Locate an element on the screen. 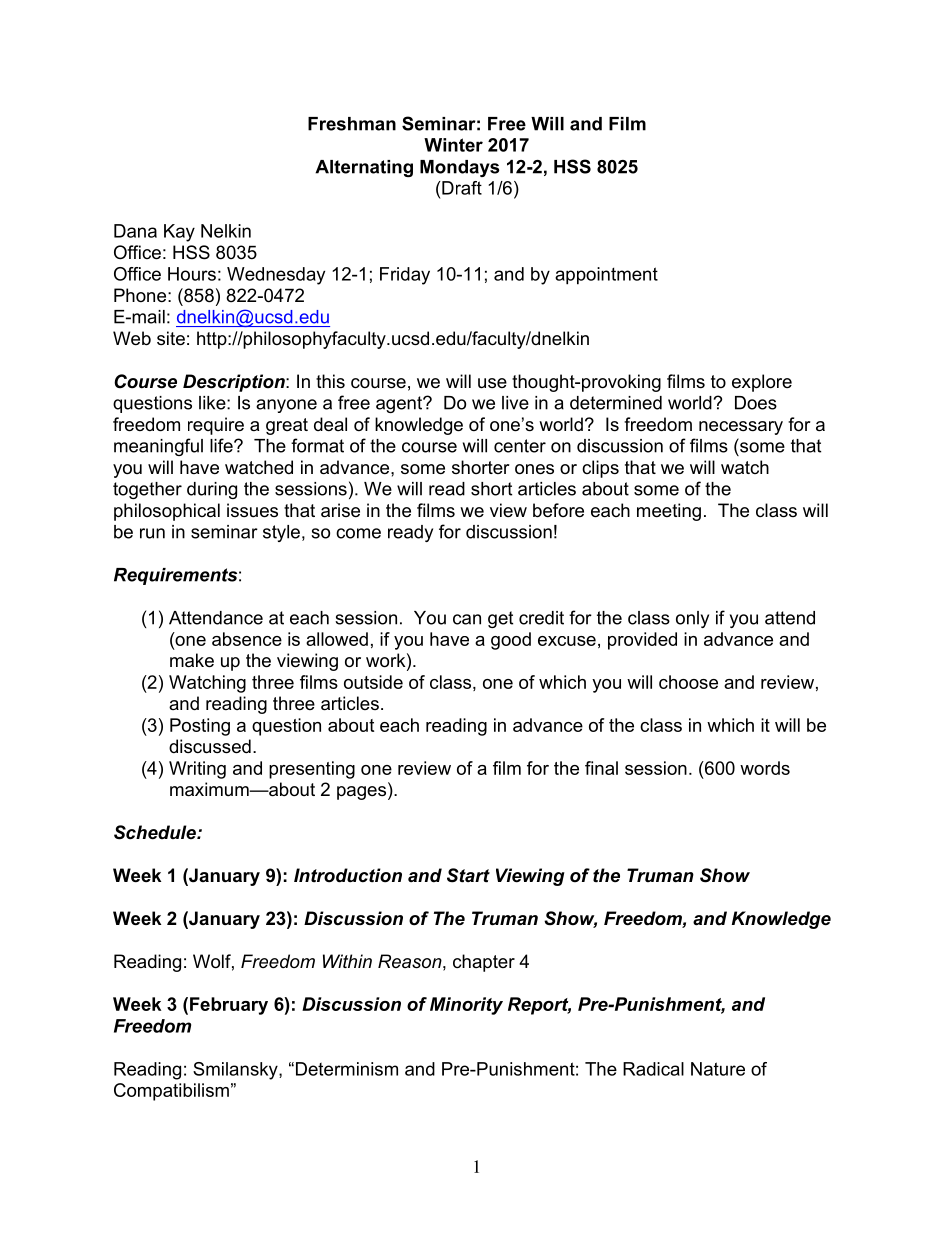 This screenshot has height=1233, width=952. only is located at coordinates (692, 619).
